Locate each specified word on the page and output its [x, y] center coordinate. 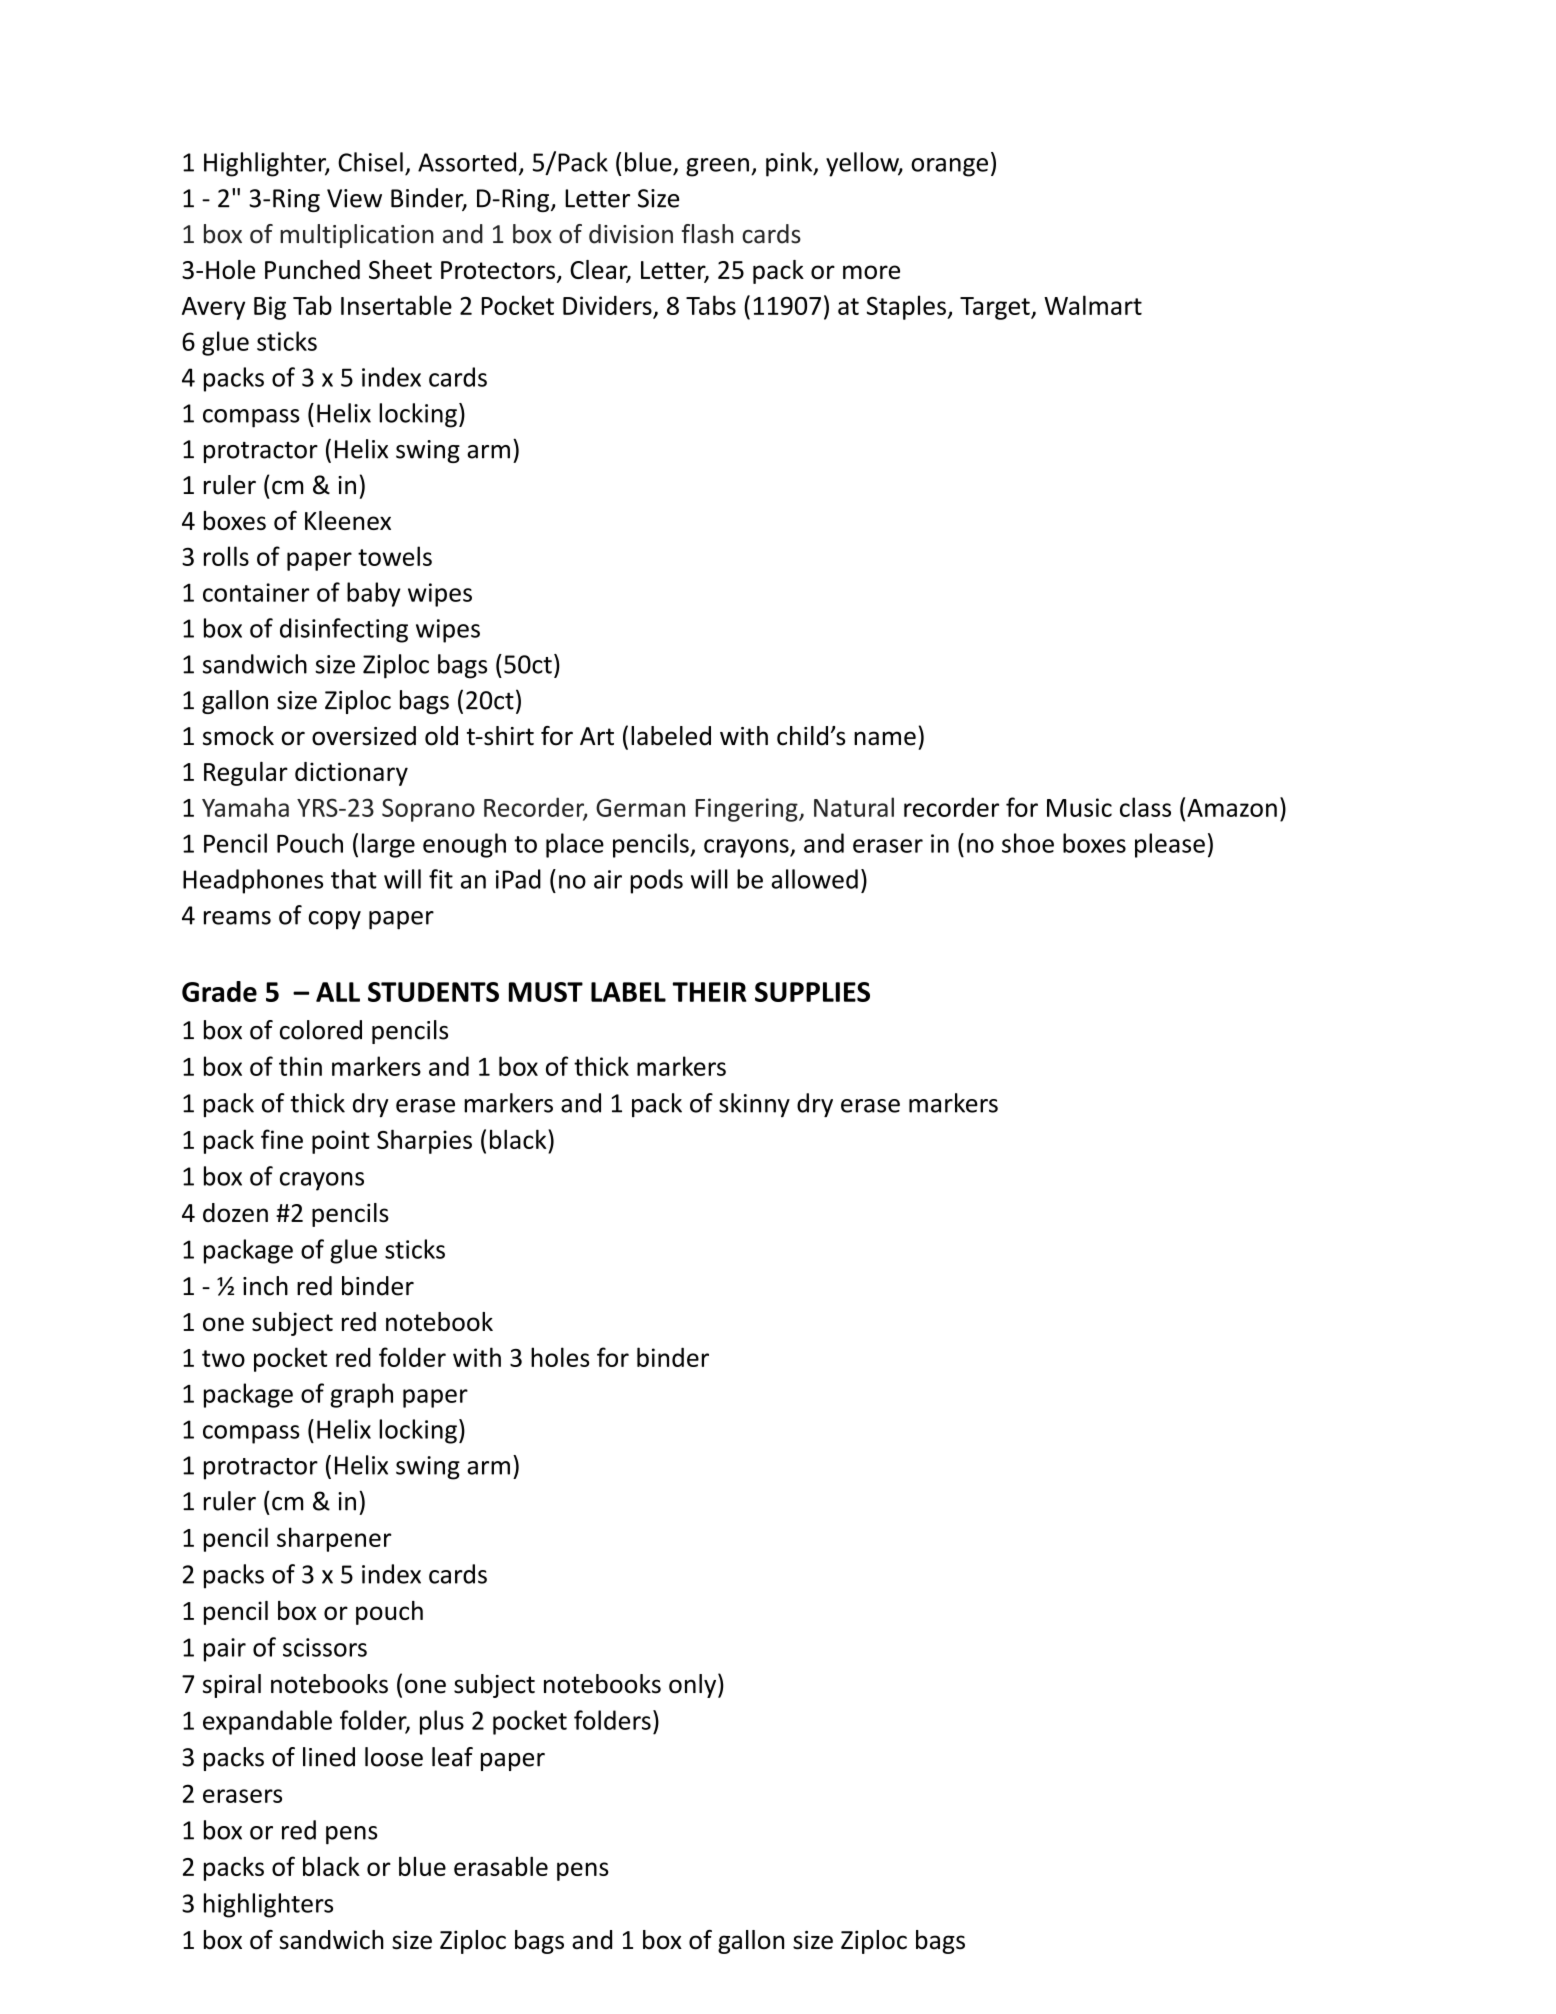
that [354, 879]
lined [329, 1757]
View [354, 198]
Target [996, 308]
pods [657, 881]
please [1170, 845]
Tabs [711, 305]
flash [707, 234]
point [341, 1142]
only [694, 1685]
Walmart [1093, 305]
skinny [754, 1105]
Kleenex [348, 520]
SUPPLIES [812, 992]
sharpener [334, 1539]
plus [442, 1722]
